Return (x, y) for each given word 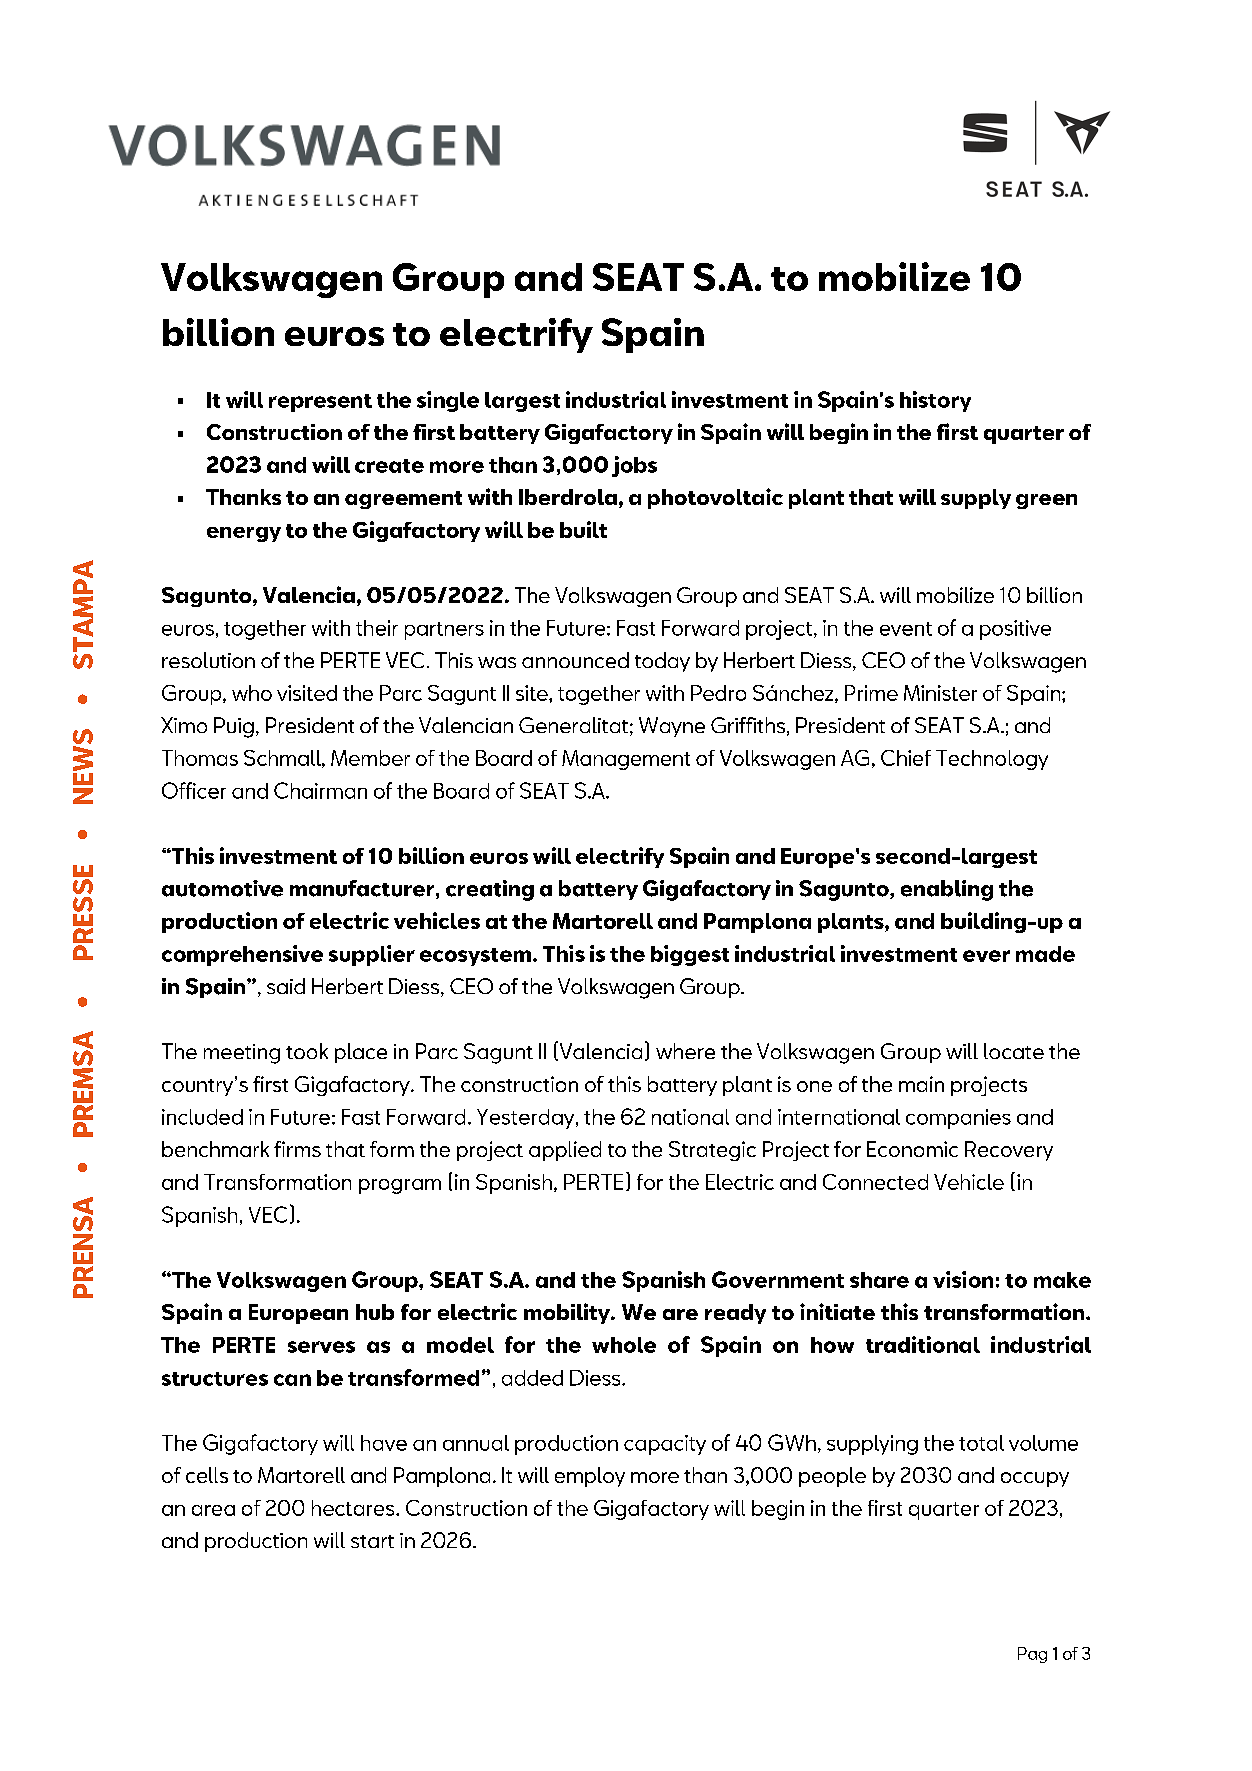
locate (1014, 1051)
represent (320, 403)
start (372, 1541)
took (307, 1051)
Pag (1032, 1655)
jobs (634, 466)
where (685, 1051)
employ (590, 1477)
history (935, 401)
